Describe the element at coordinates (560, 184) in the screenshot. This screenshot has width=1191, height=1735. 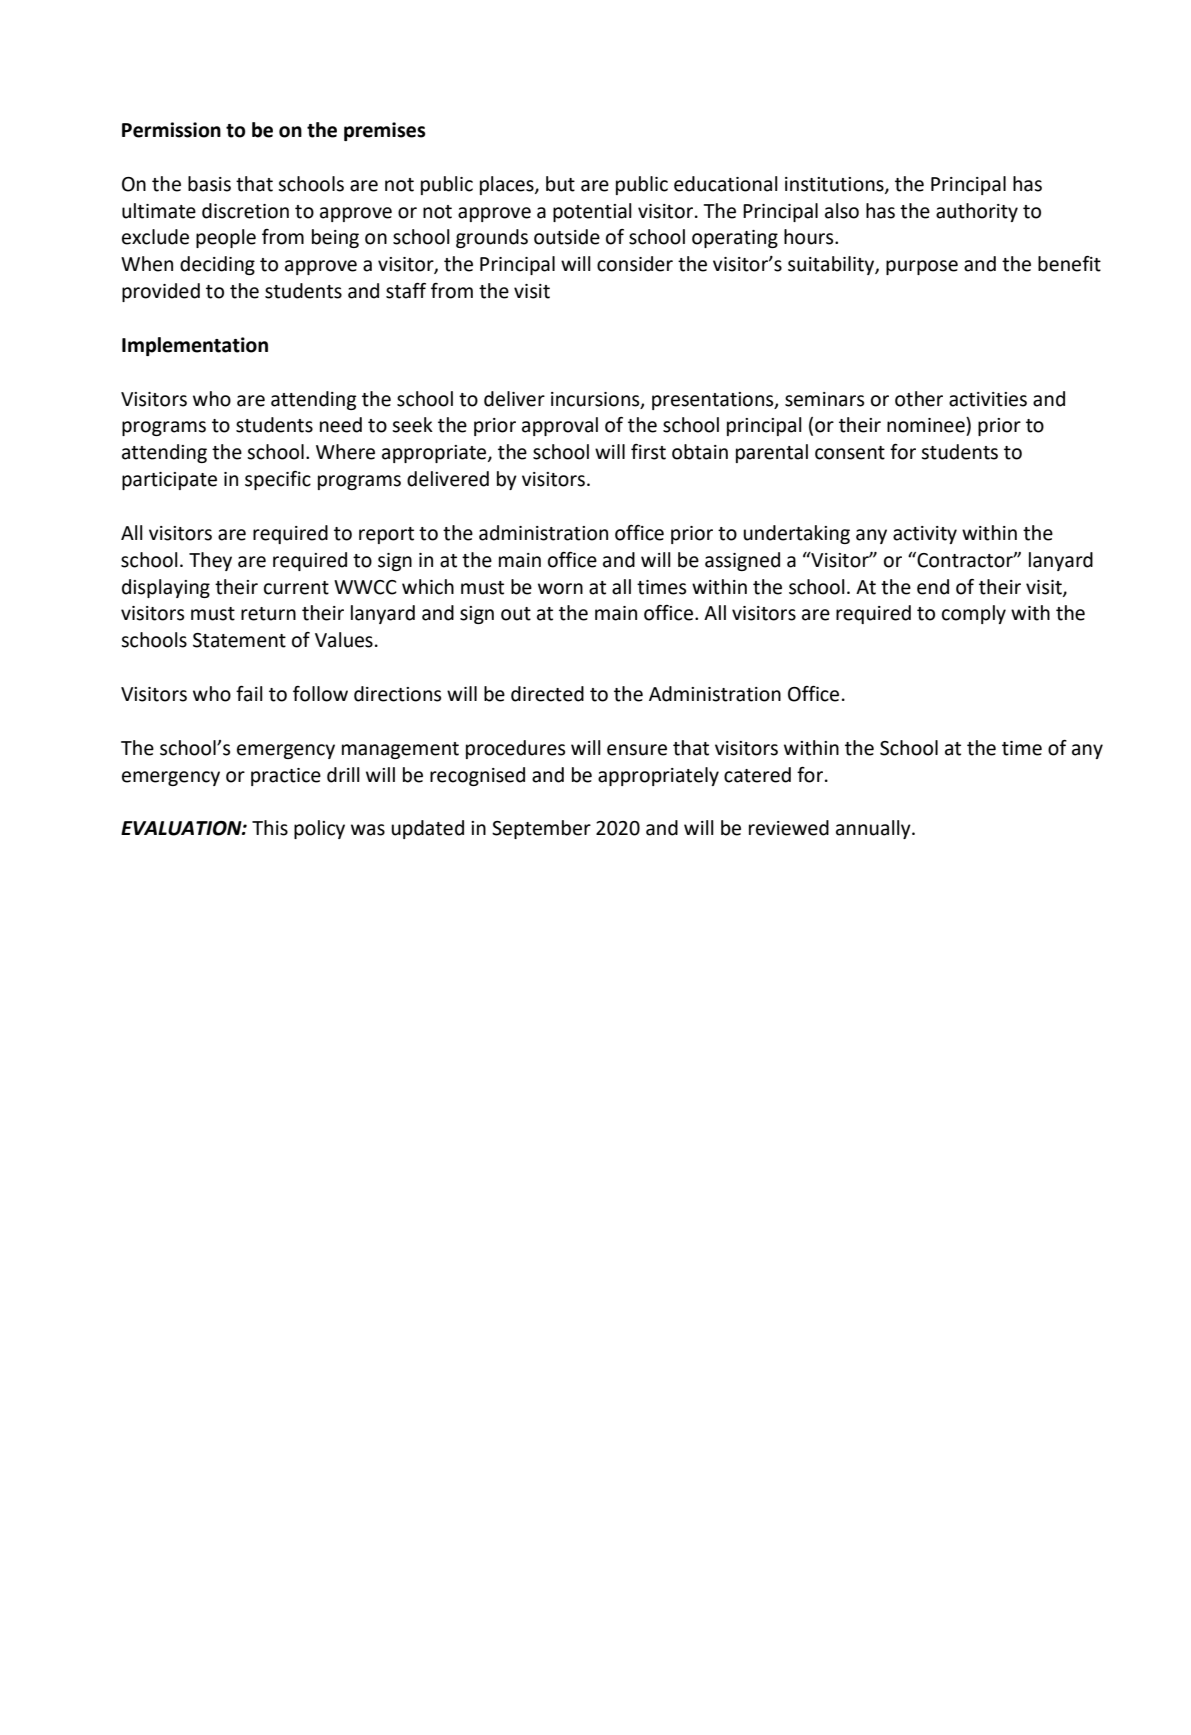
I see `but` at that location.
